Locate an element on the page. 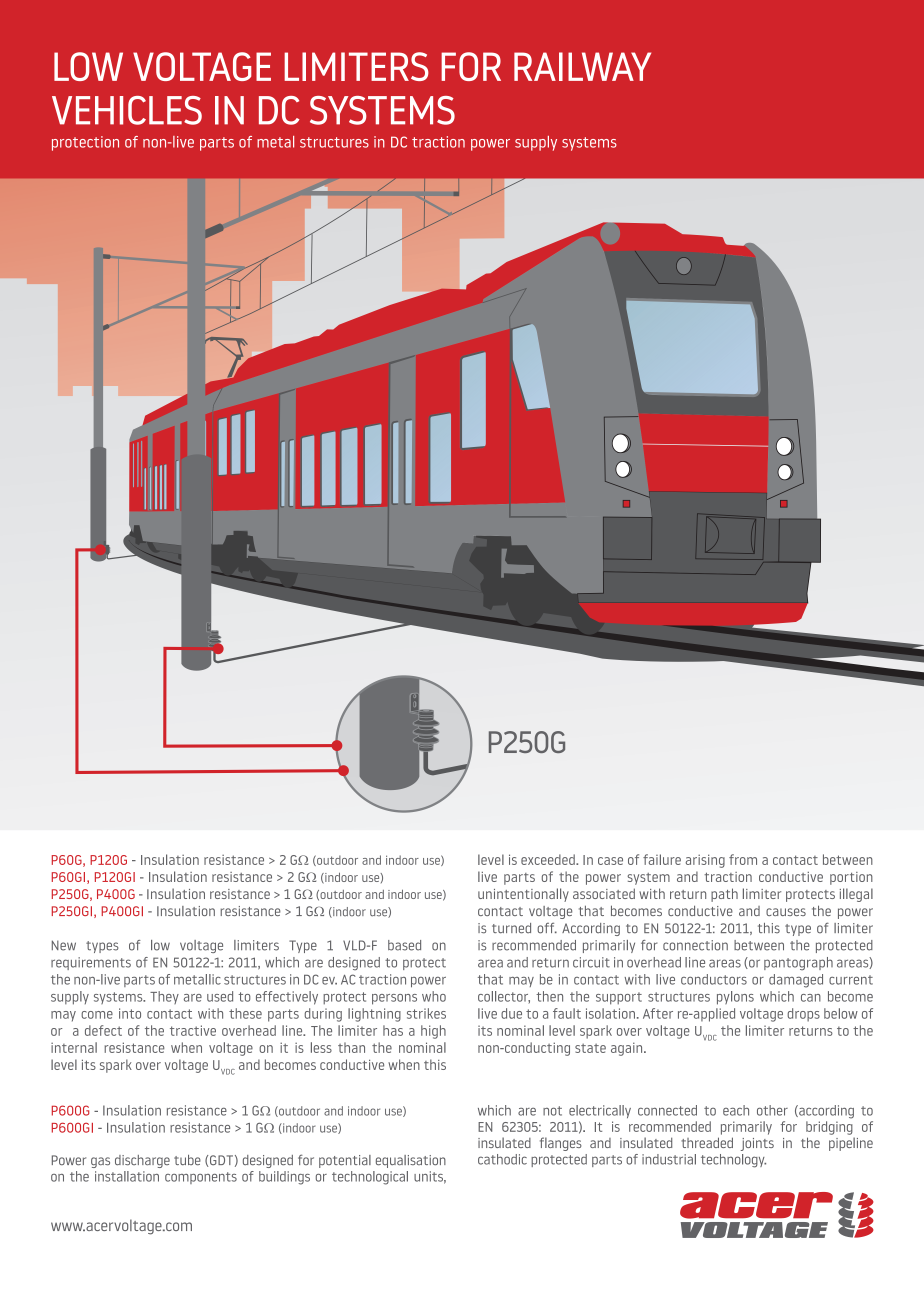 This document has width=924, height=1308. VEHICLES is located at coordinates (127, 110).
